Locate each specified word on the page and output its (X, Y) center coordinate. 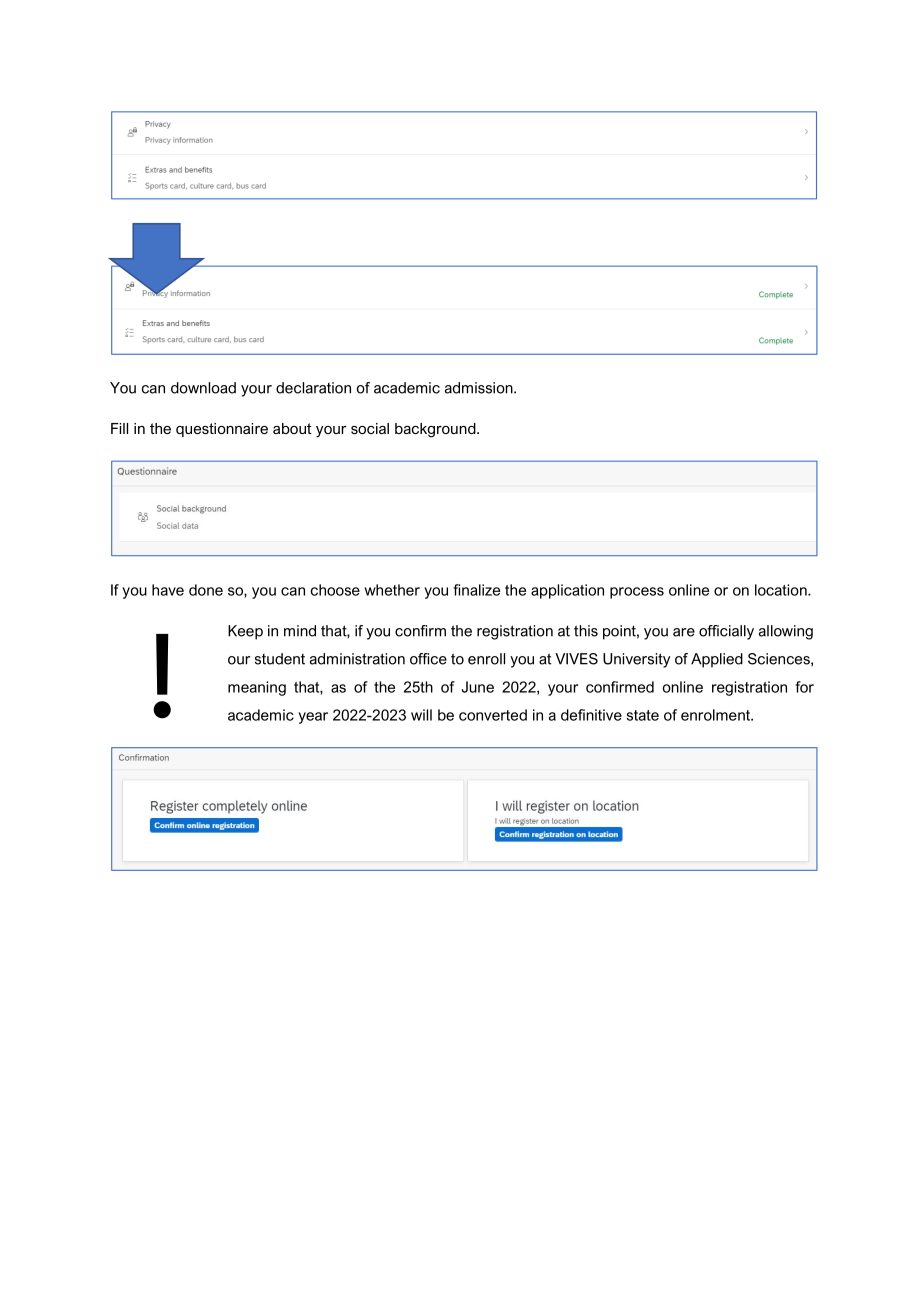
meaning (257, 688)
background (436, 430)
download (203, 388)
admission (480, 388)
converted (493, 715)
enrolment (716, 715)
